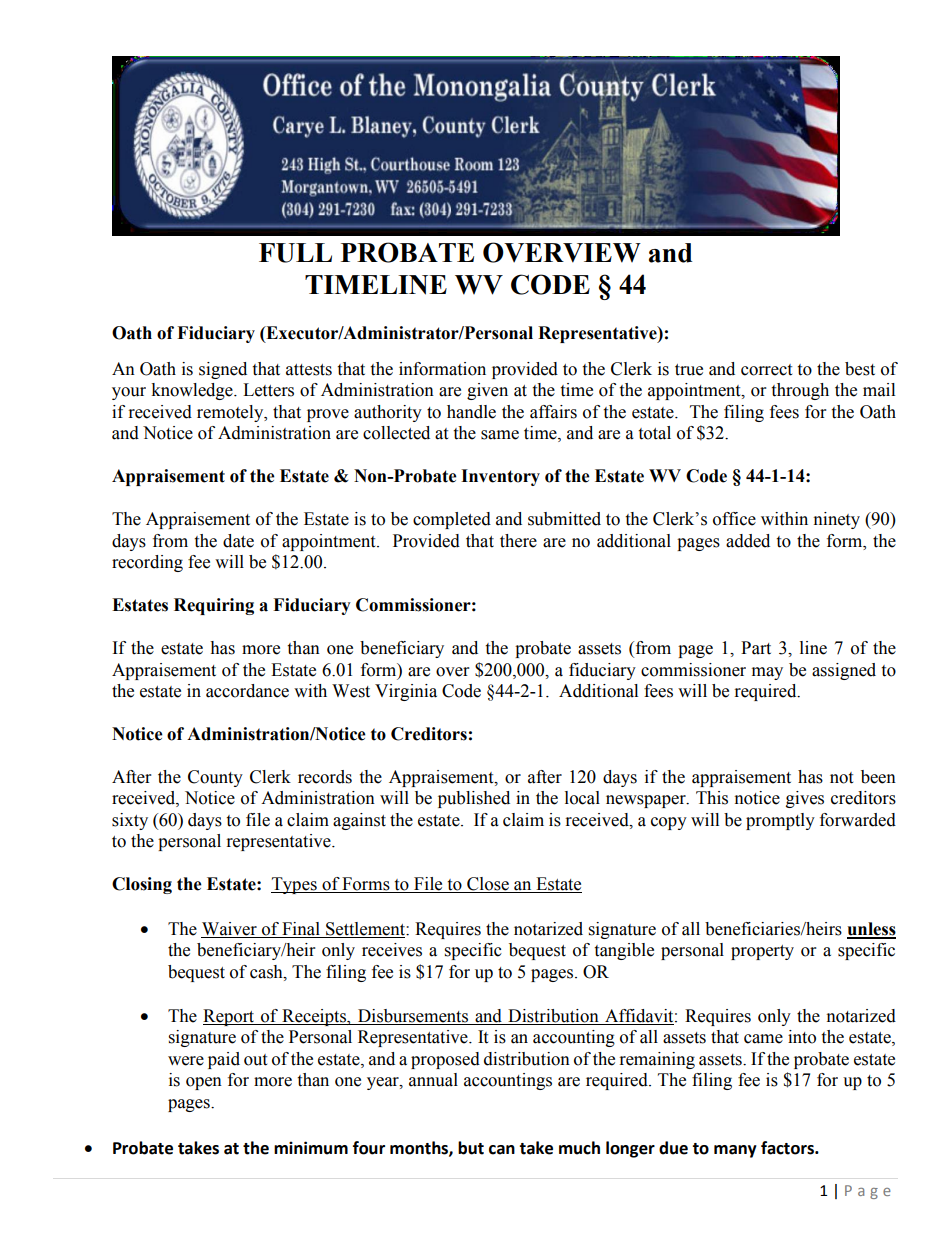 The image size is (952, 1233). I want to click on can, so click(502, 1150).
